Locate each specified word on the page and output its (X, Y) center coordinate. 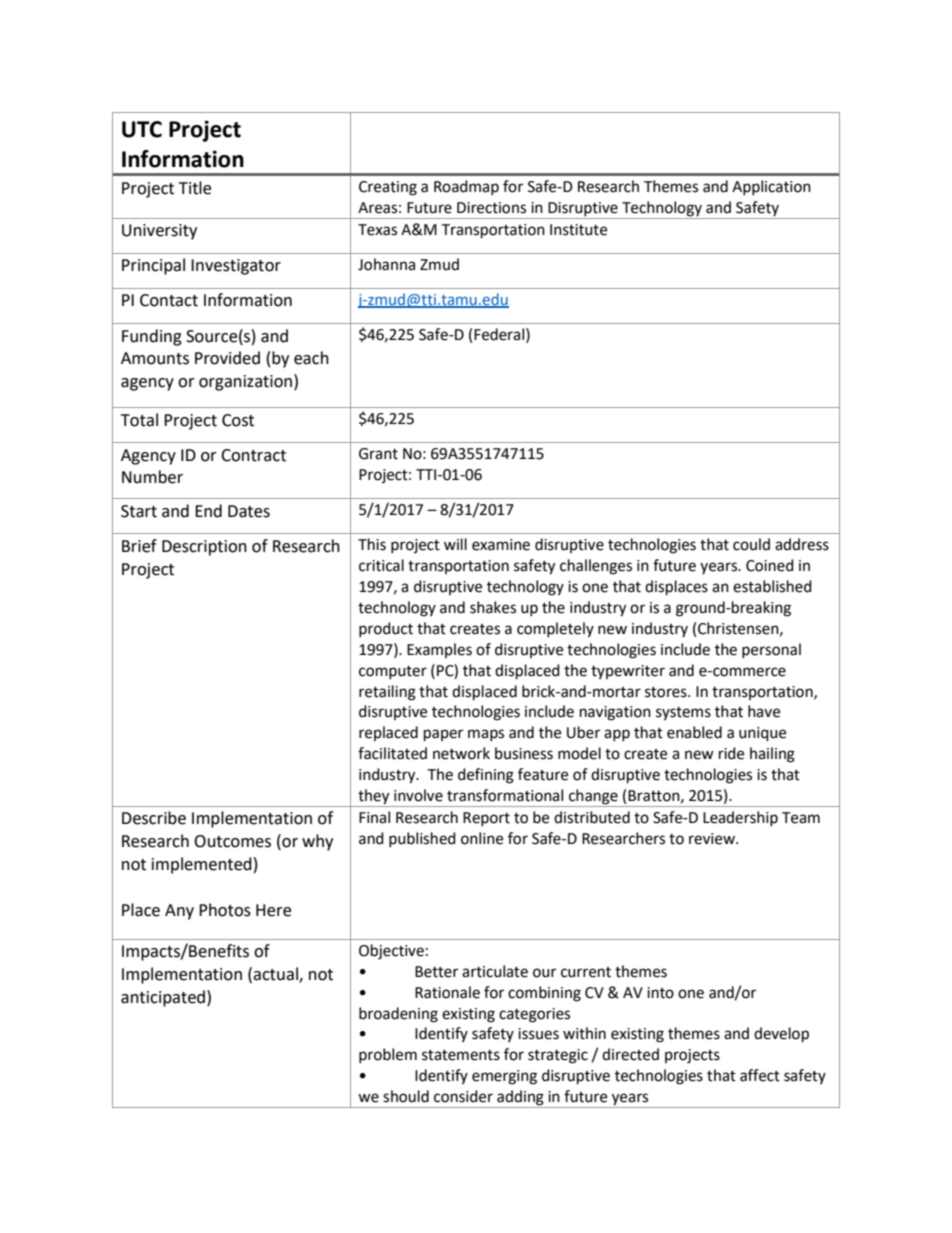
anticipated (163, 998)
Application (771, 187)
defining (486, 776)
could (751, 544)
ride (731, 753)
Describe (154, 818)
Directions (491, 208)
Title (195, 188)
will (455, 544)
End (208, 511)
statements (461, 1055)
